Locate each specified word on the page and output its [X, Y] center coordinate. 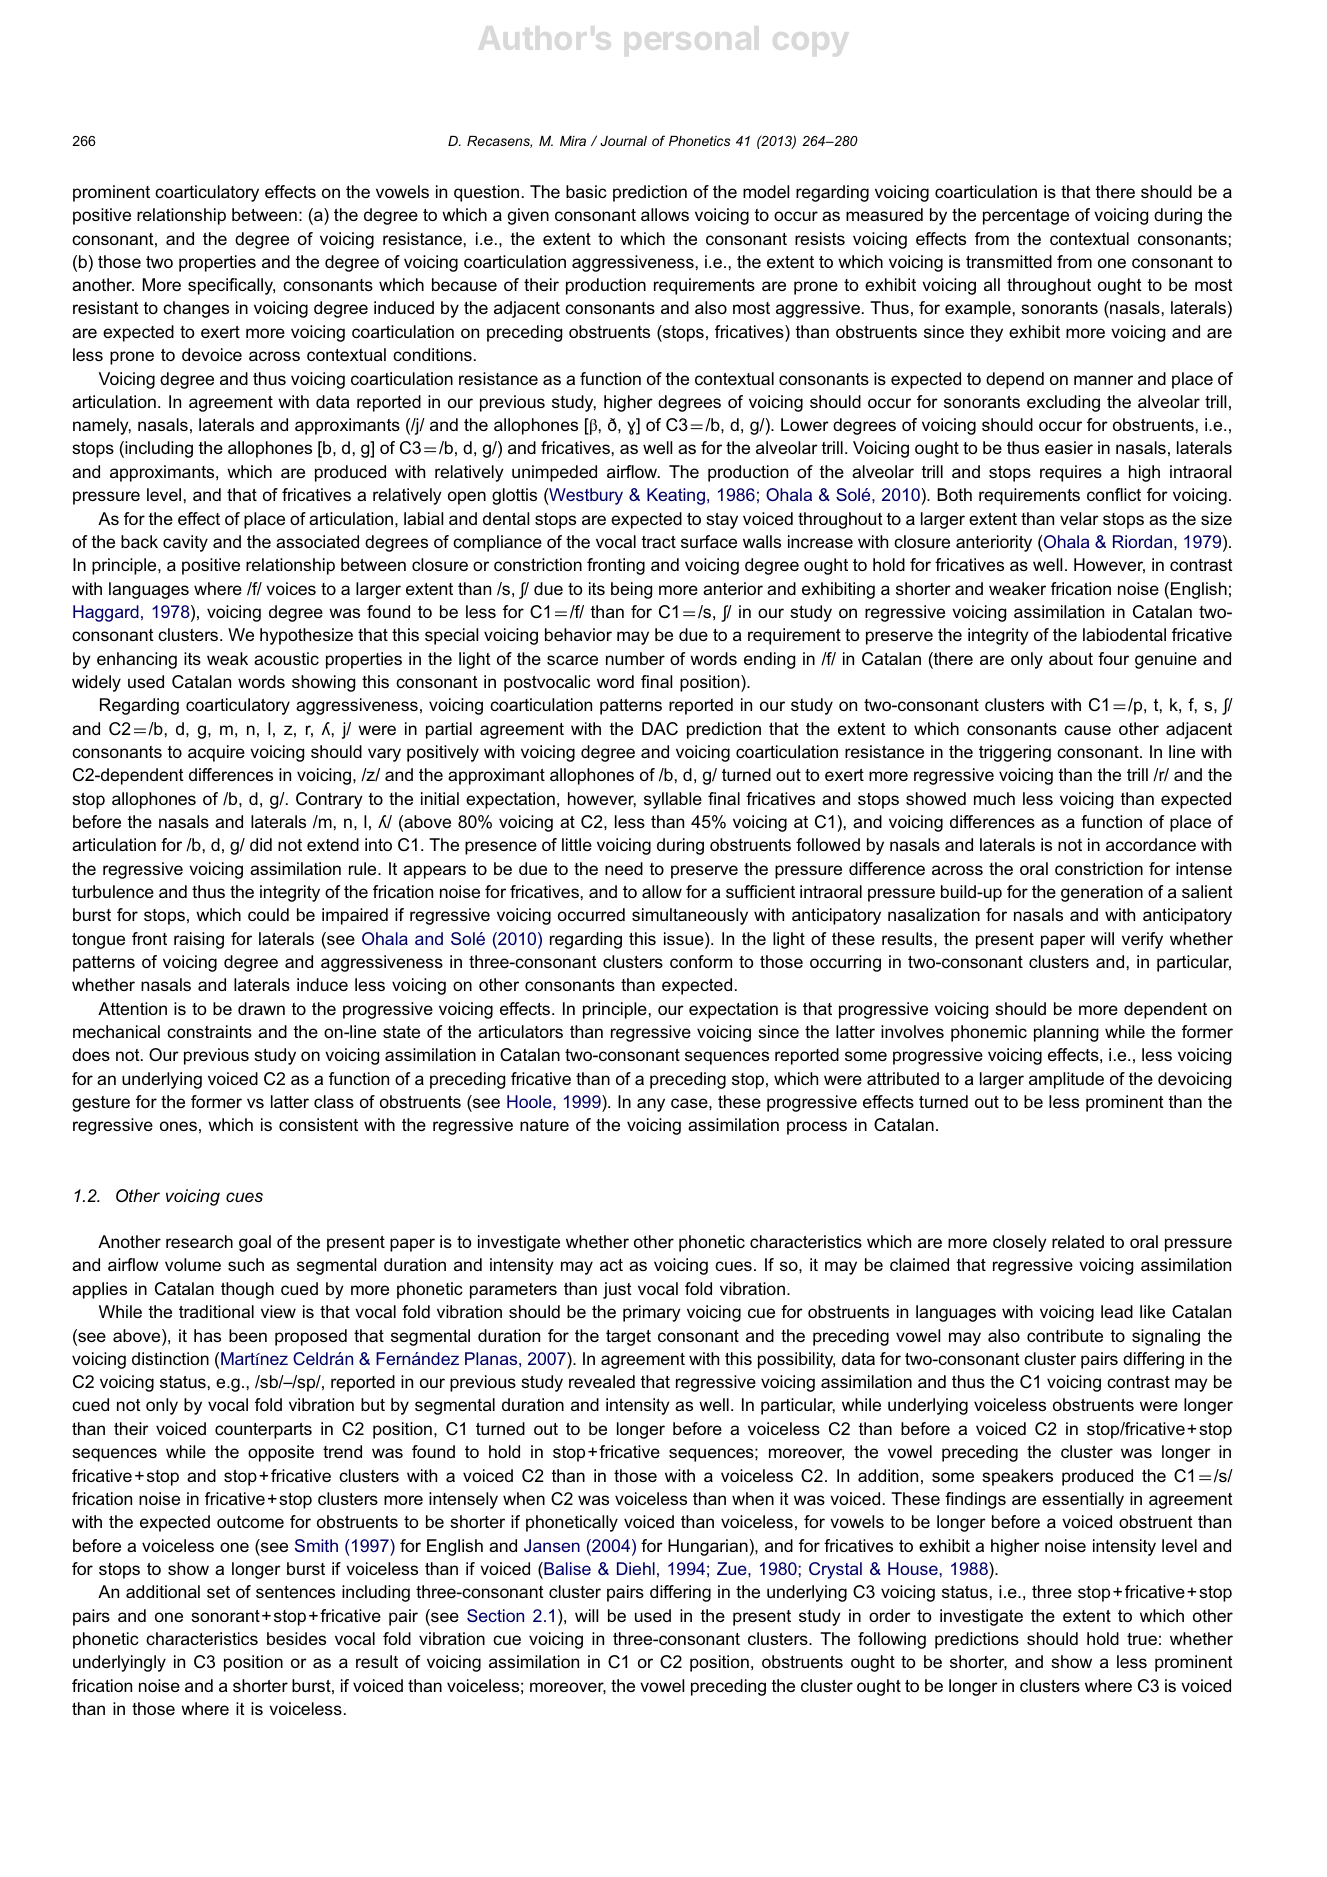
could [268, 914]
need [624, 868]
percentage [1026, 217]
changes [196, 309]
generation [1102, 893]
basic [586, 191]
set [218, 1592]
